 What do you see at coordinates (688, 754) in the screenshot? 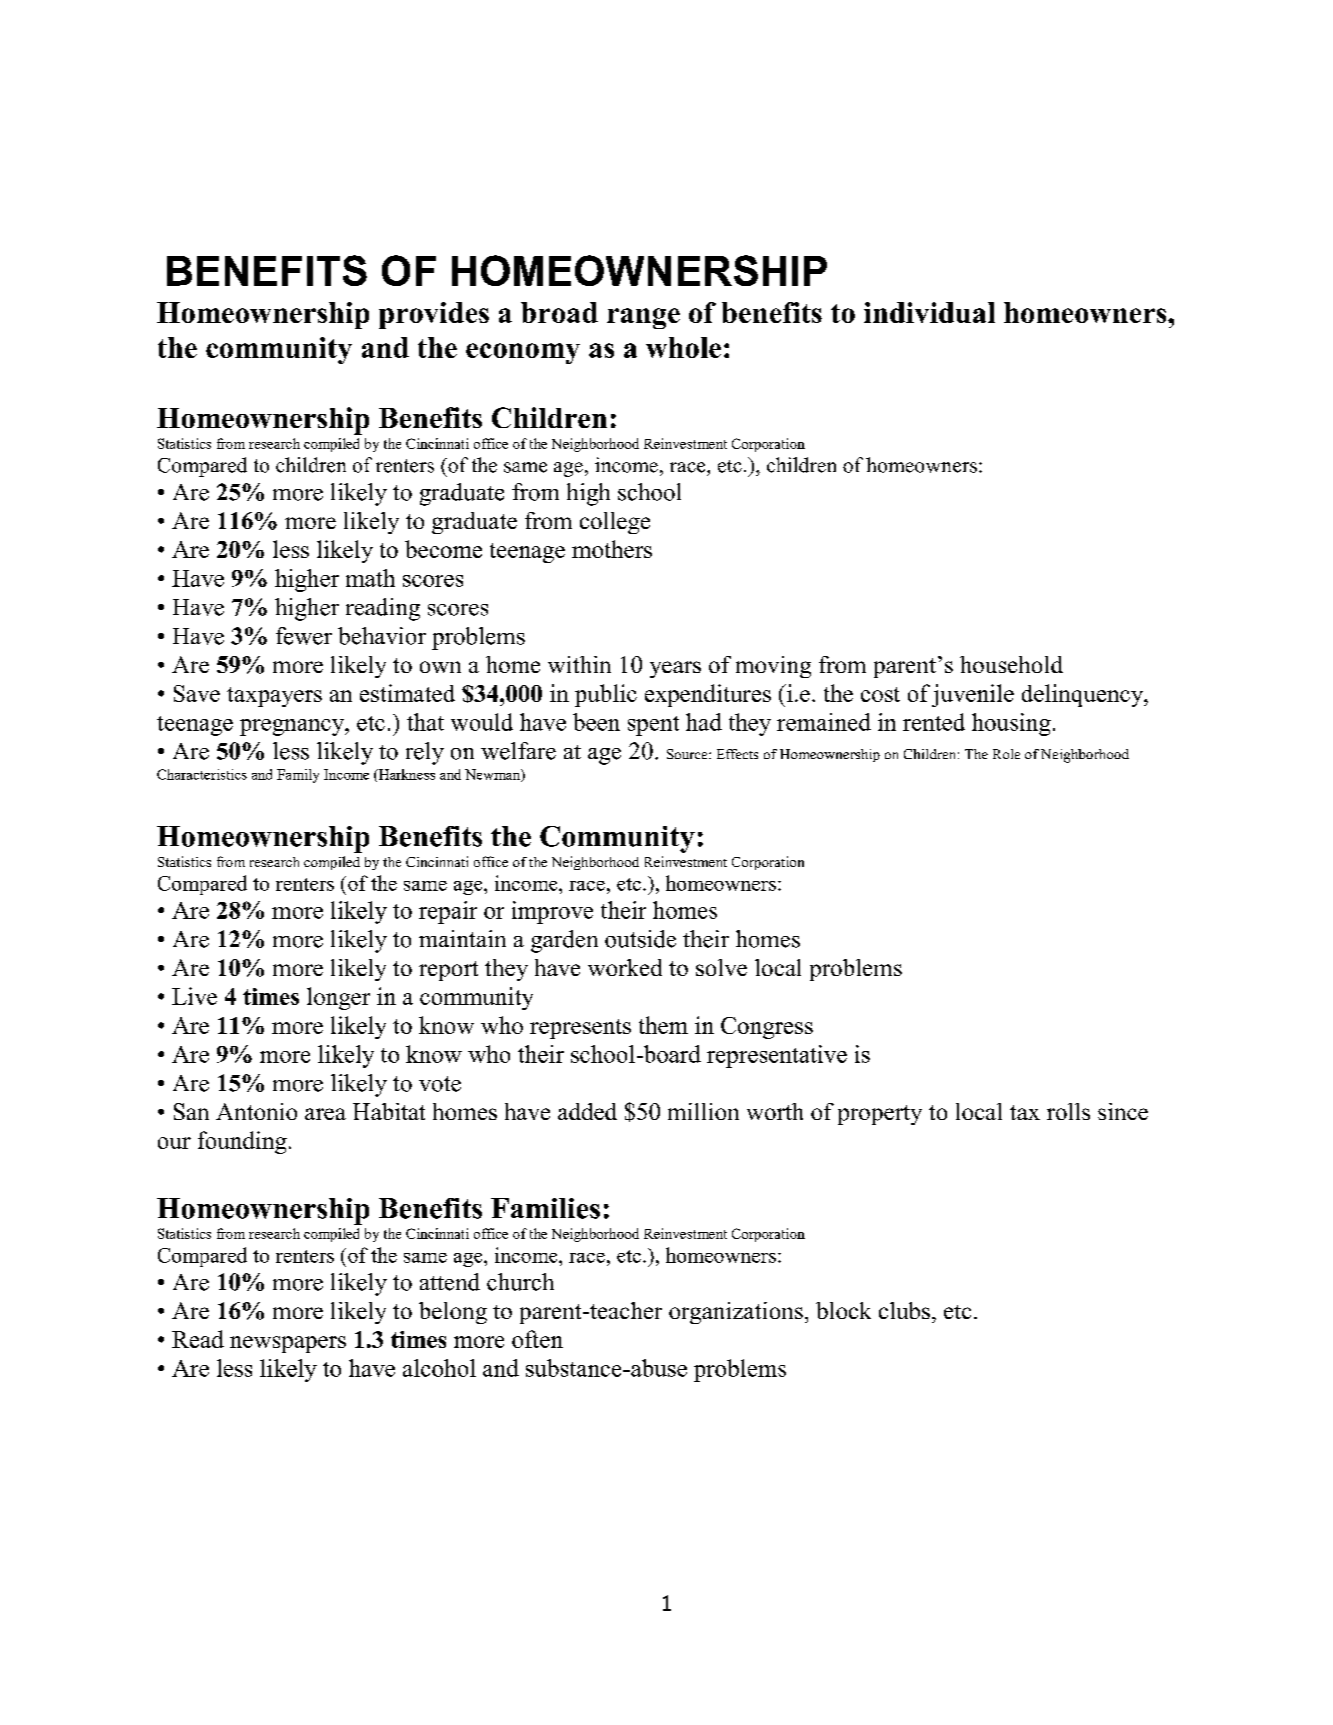
I see `Source` at bounding box center [688, 754].
